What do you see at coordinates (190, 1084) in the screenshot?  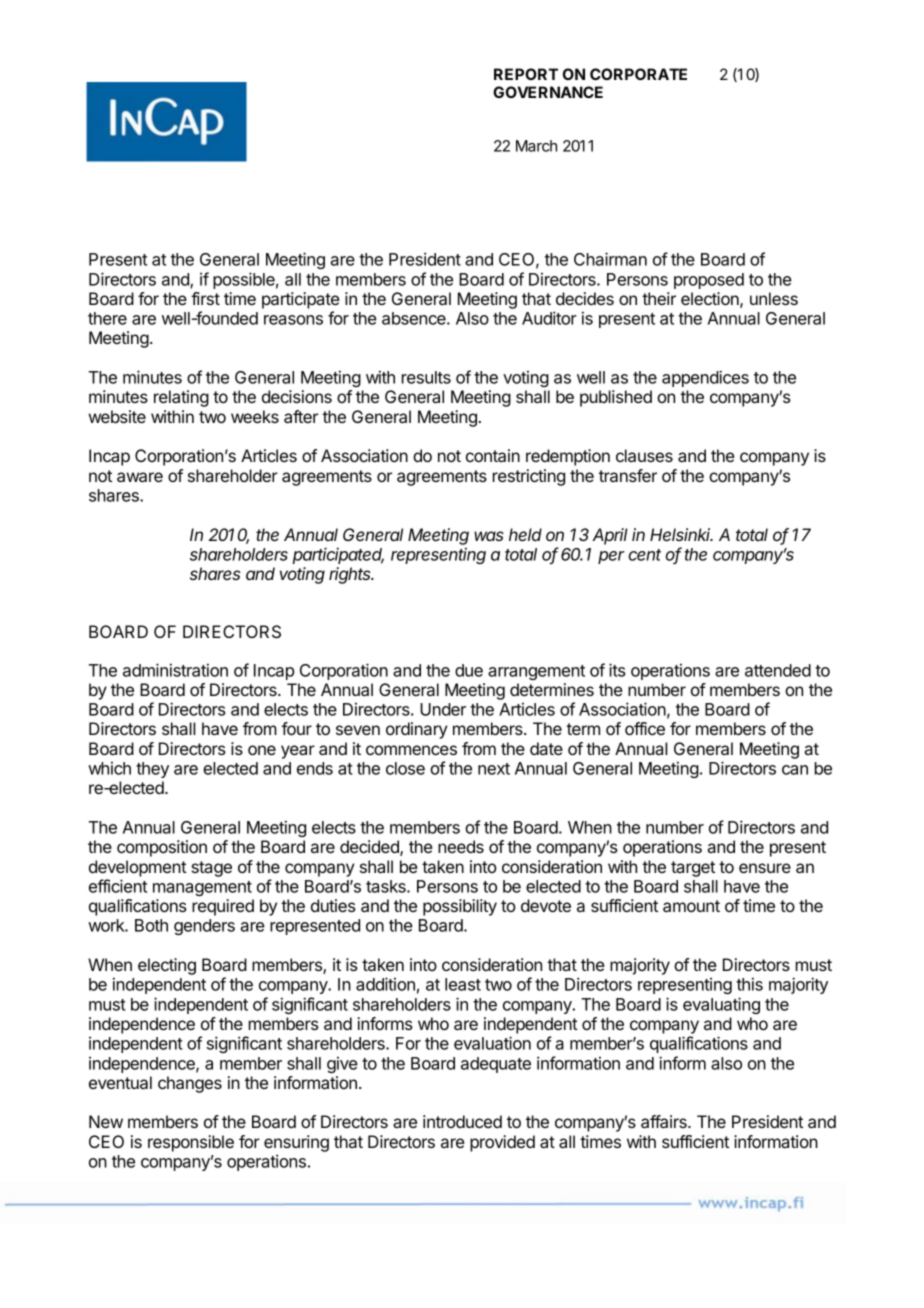 I see `changes` at bounding box center [190, 1084].
